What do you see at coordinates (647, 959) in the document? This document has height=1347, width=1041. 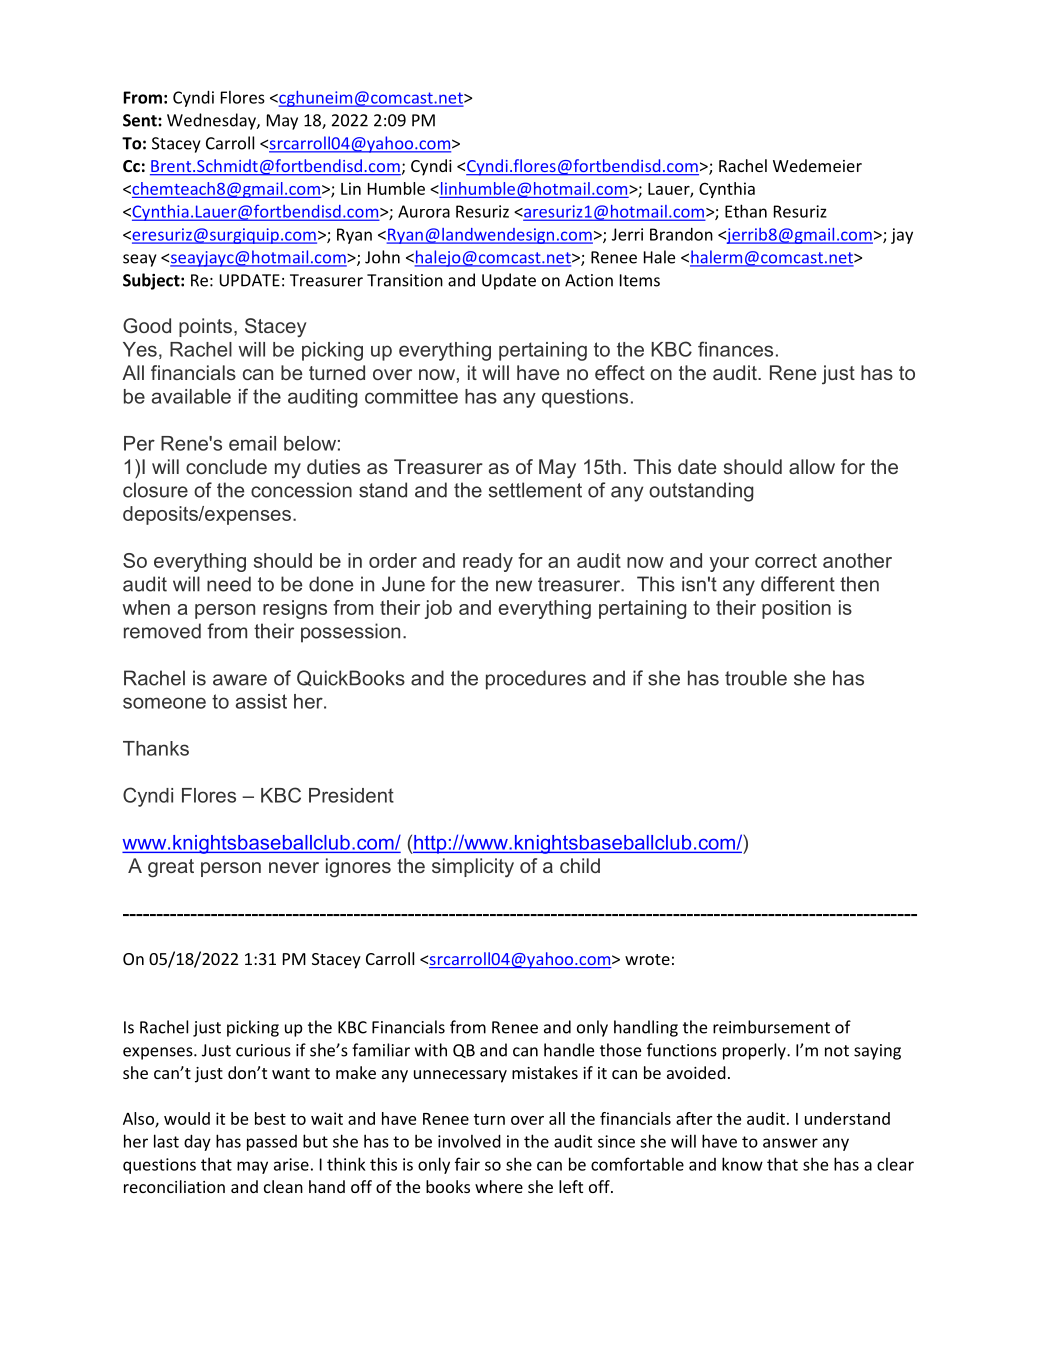 I see `wrote` at bounding box center [647, 959].
